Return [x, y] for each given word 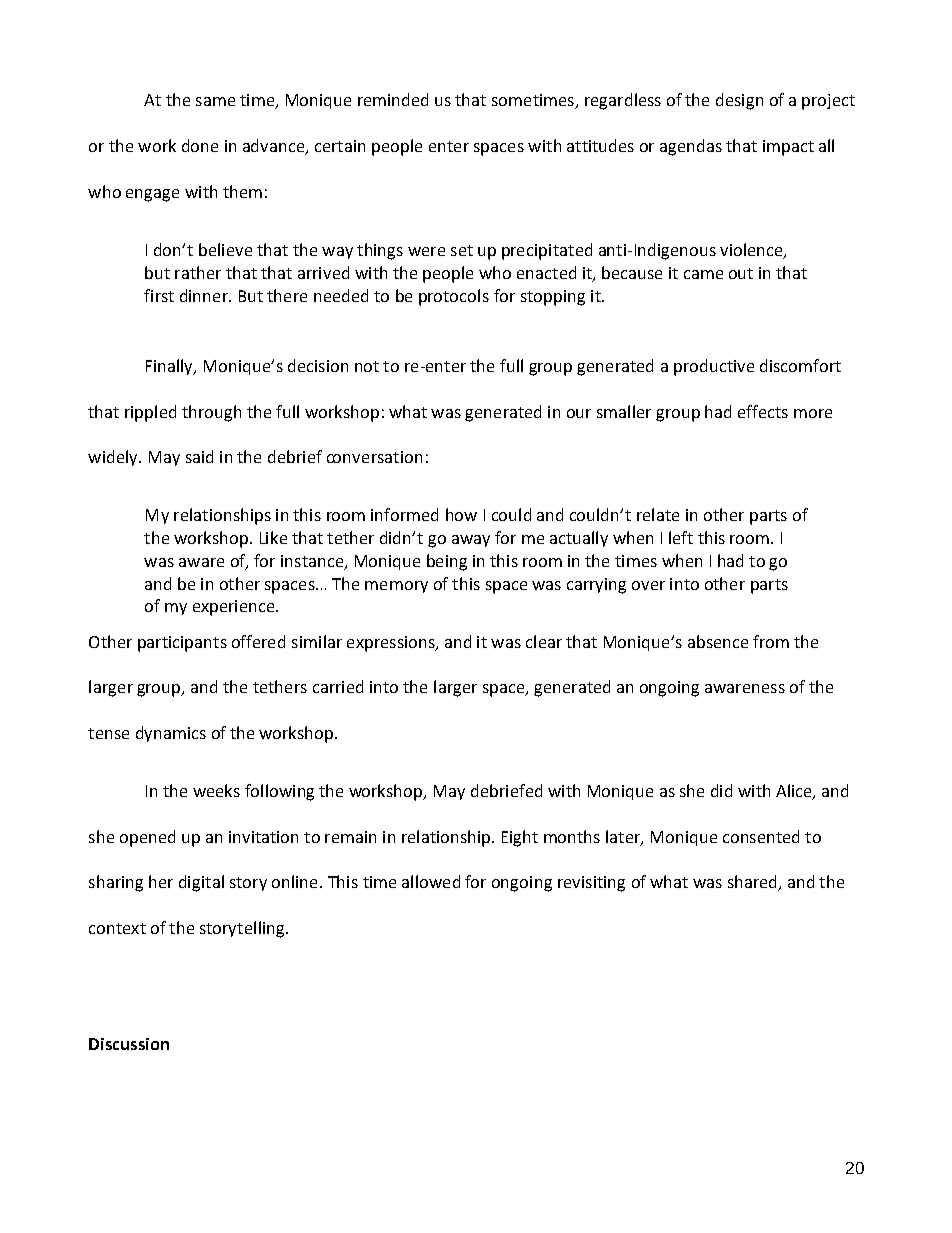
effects [763, 411]
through [211, 413]
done [200, 145]
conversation [374, 457]
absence [718, 641]
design [739, 101]
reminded [393, 99]
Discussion [129, 1044]
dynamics [171, 734]
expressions [392, 644]
